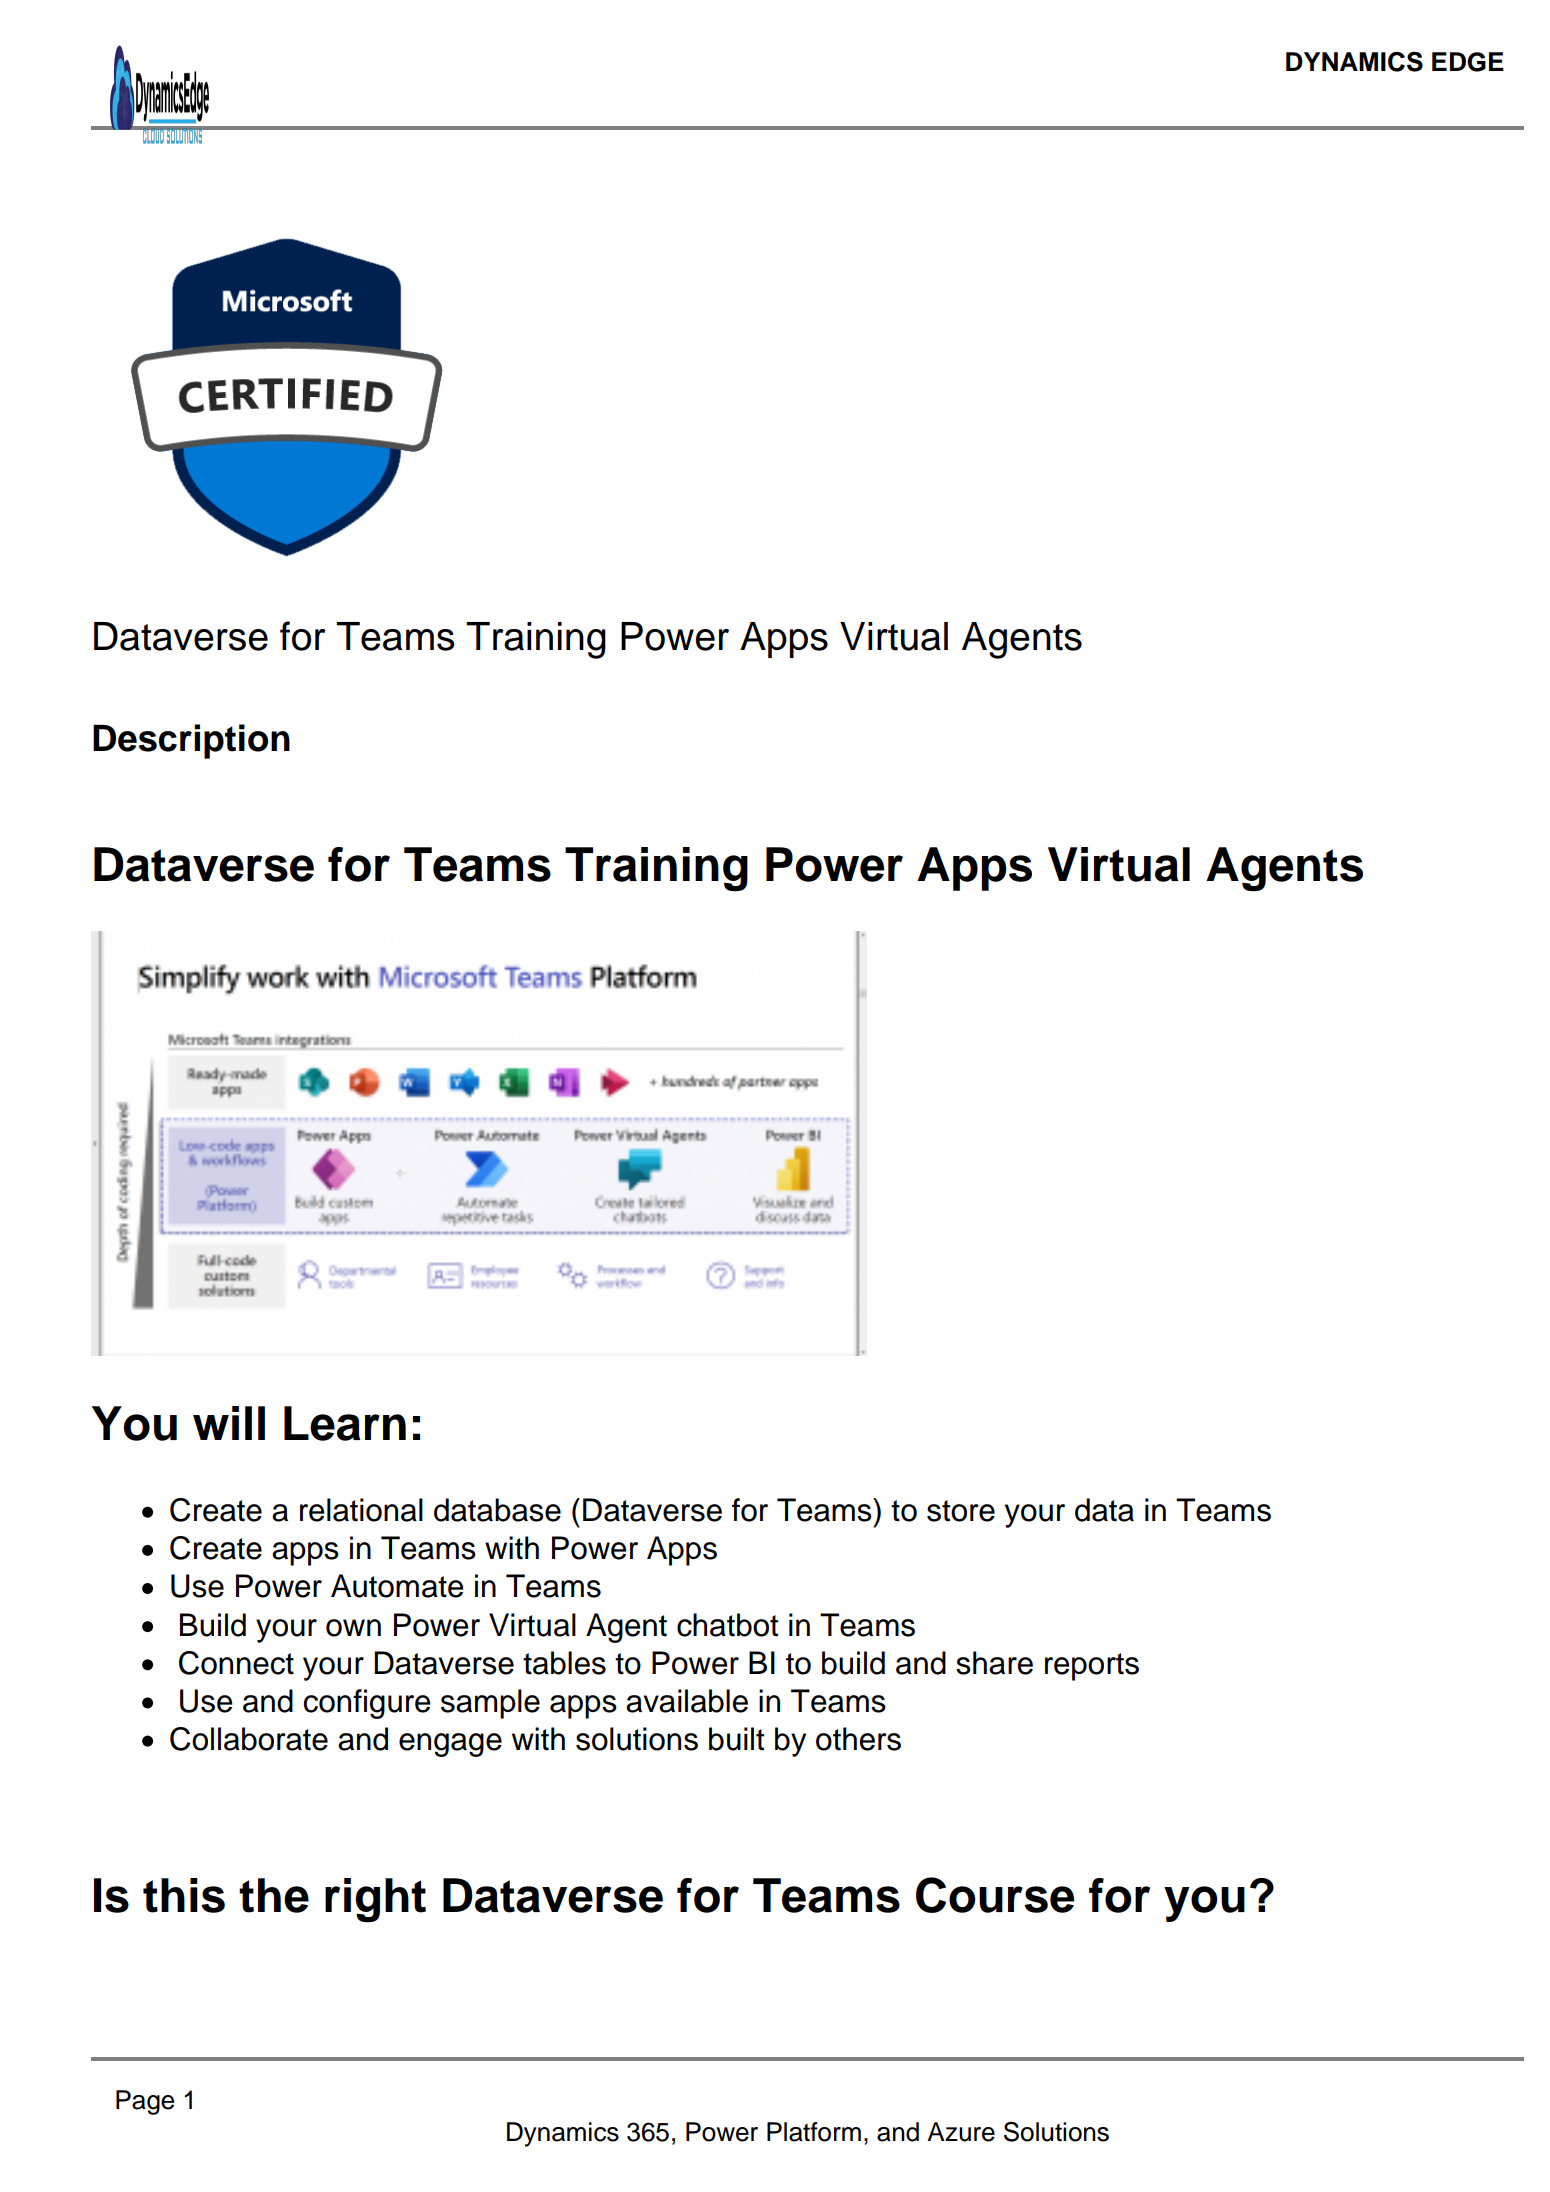  Describe the element at coordinates (345, 1423) in the page. I see `Learn` at that location.
